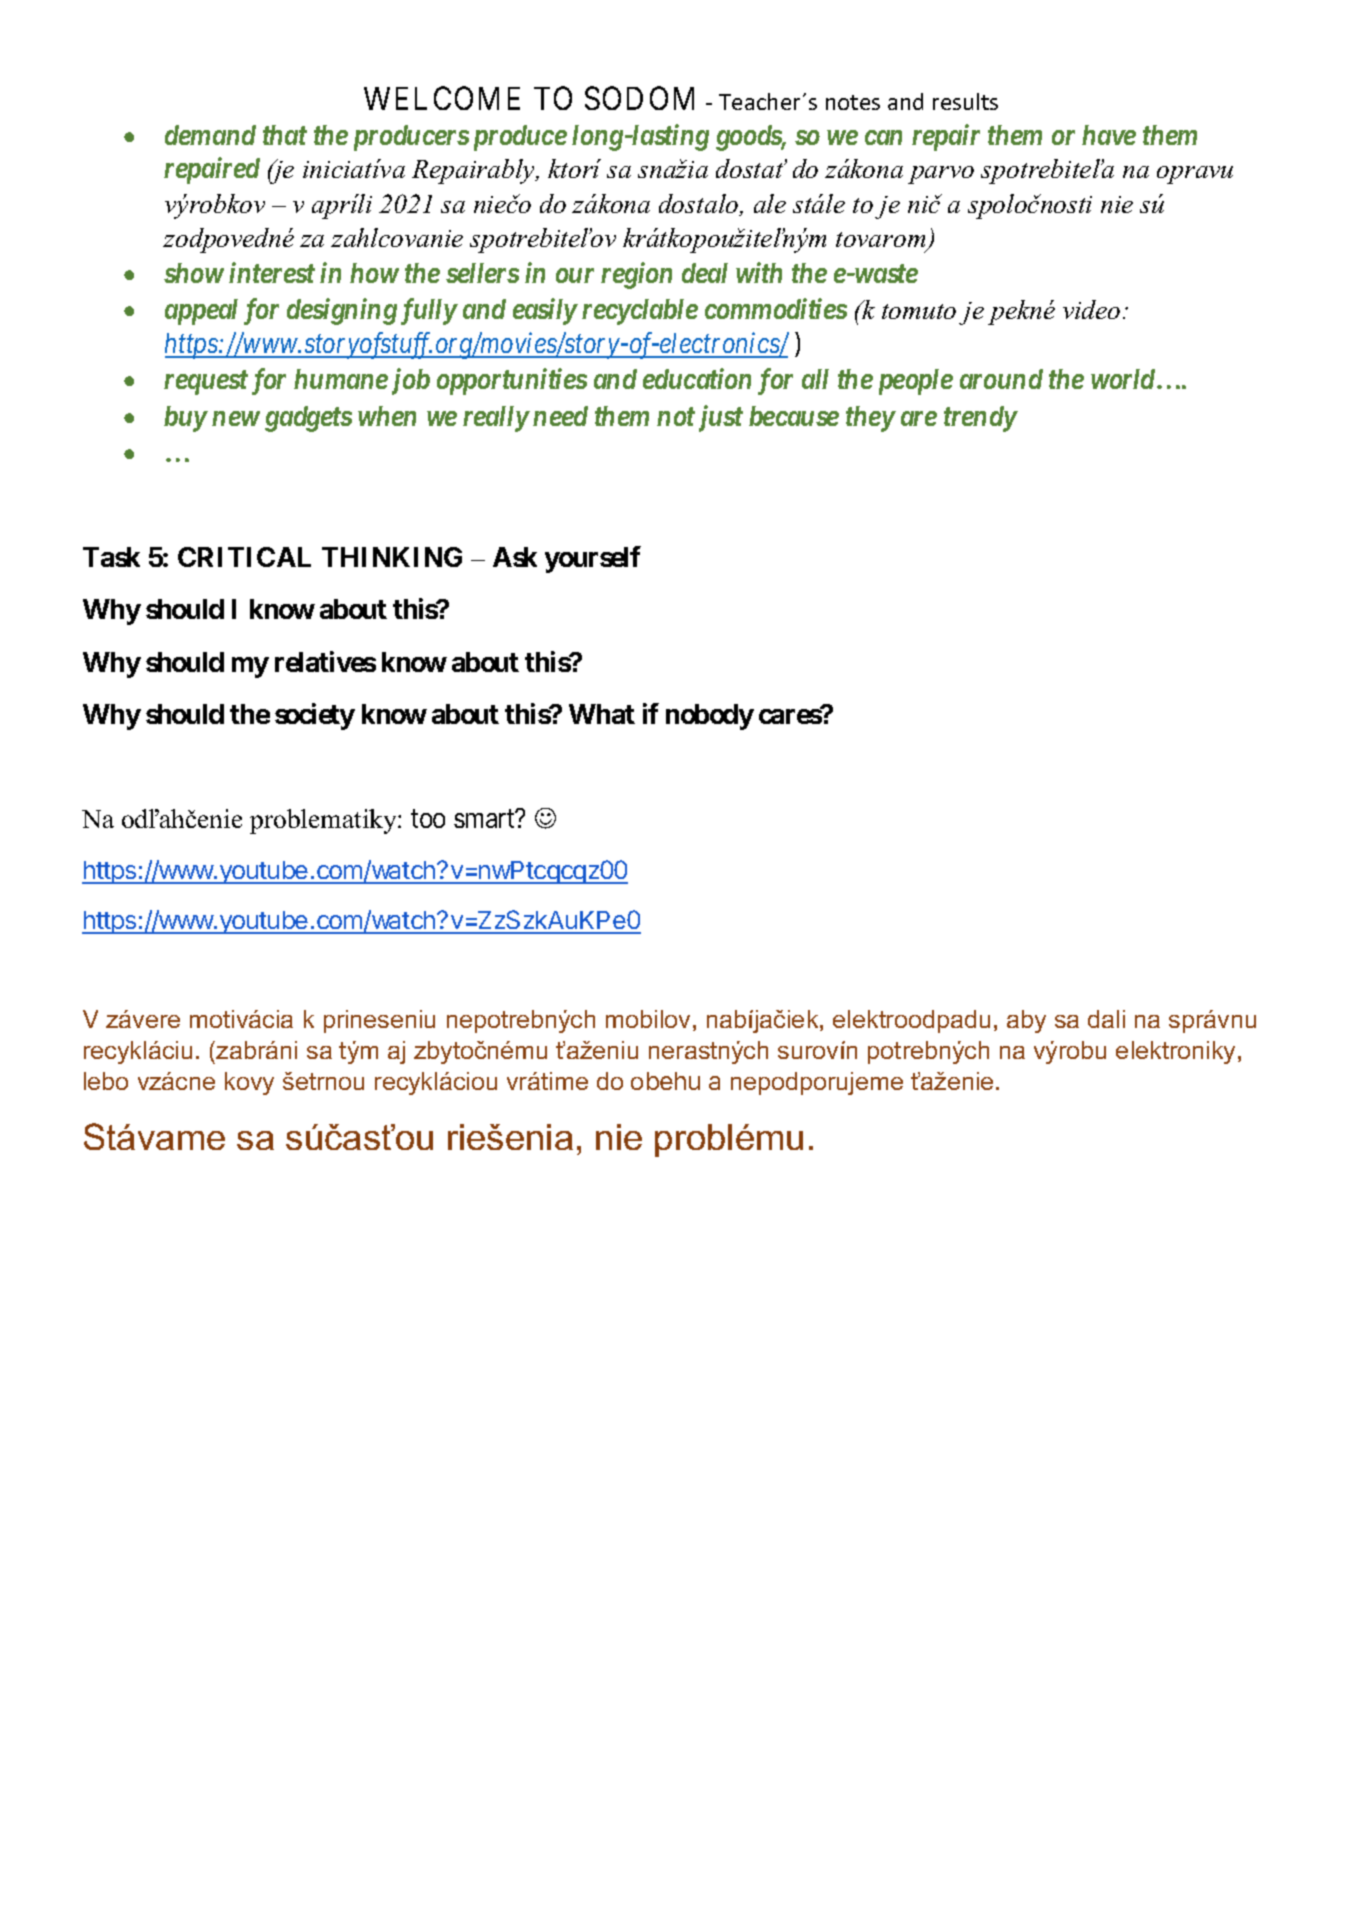  I want to click on results, so click(965, 101).
